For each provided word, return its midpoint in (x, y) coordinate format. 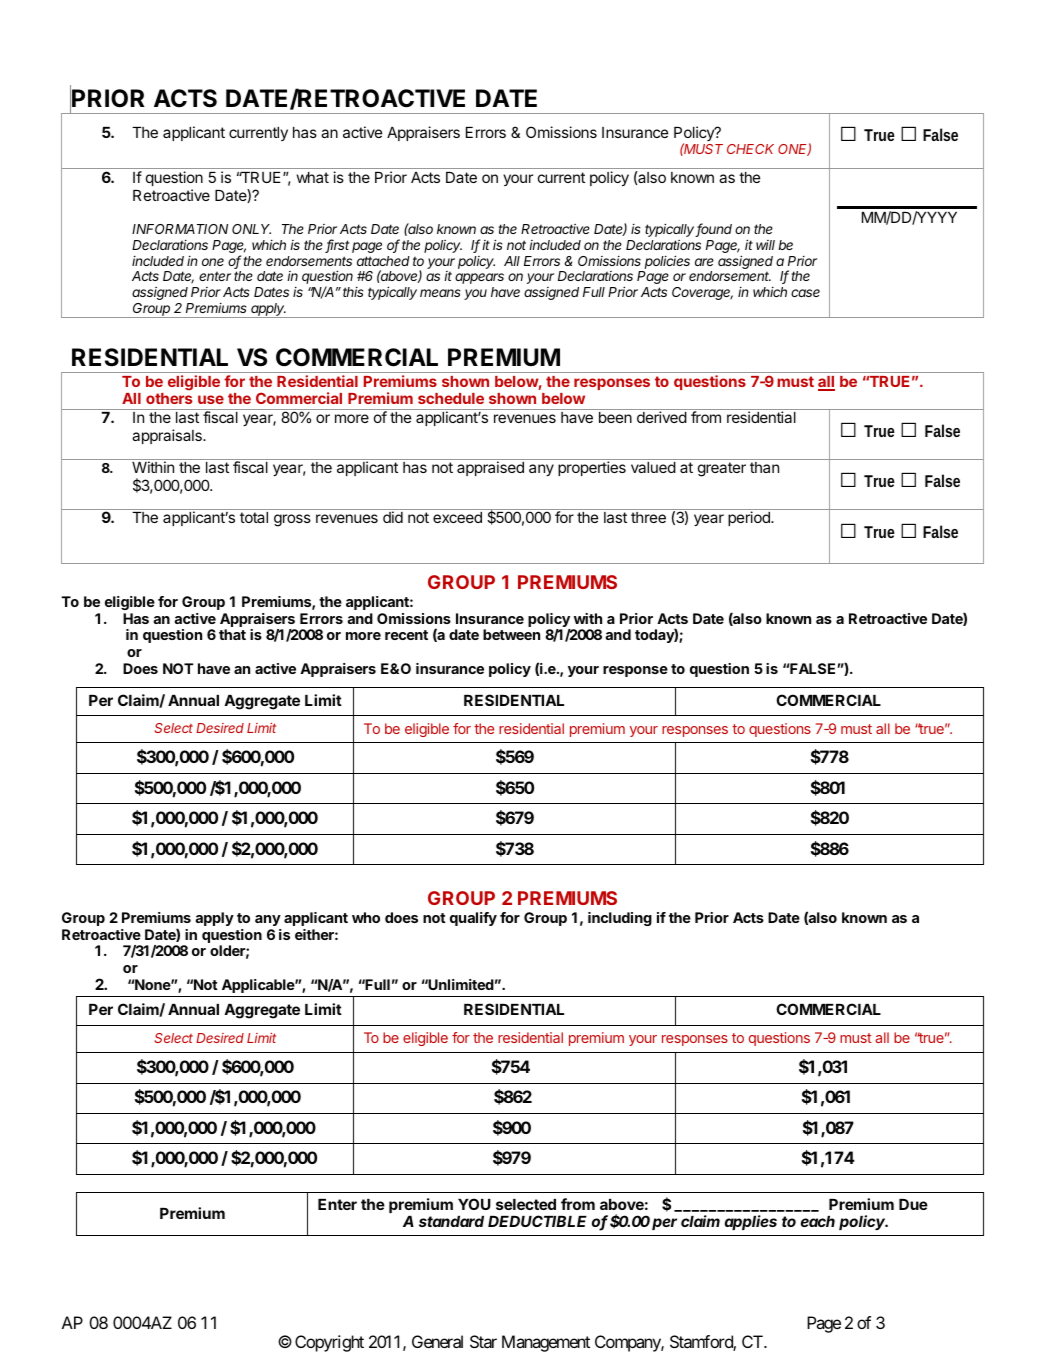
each (818, 1221)
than (764, 467)
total (254, 517)
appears (479, 278)
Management (546, 1343)
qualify (473, 919)
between (511, 634)
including (620, 919)
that (232, 634)
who (366, 917)
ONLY (251, 229)
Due (913, 1204)
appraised (490, 468)
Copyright (329, 1343)
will (765, 245)
